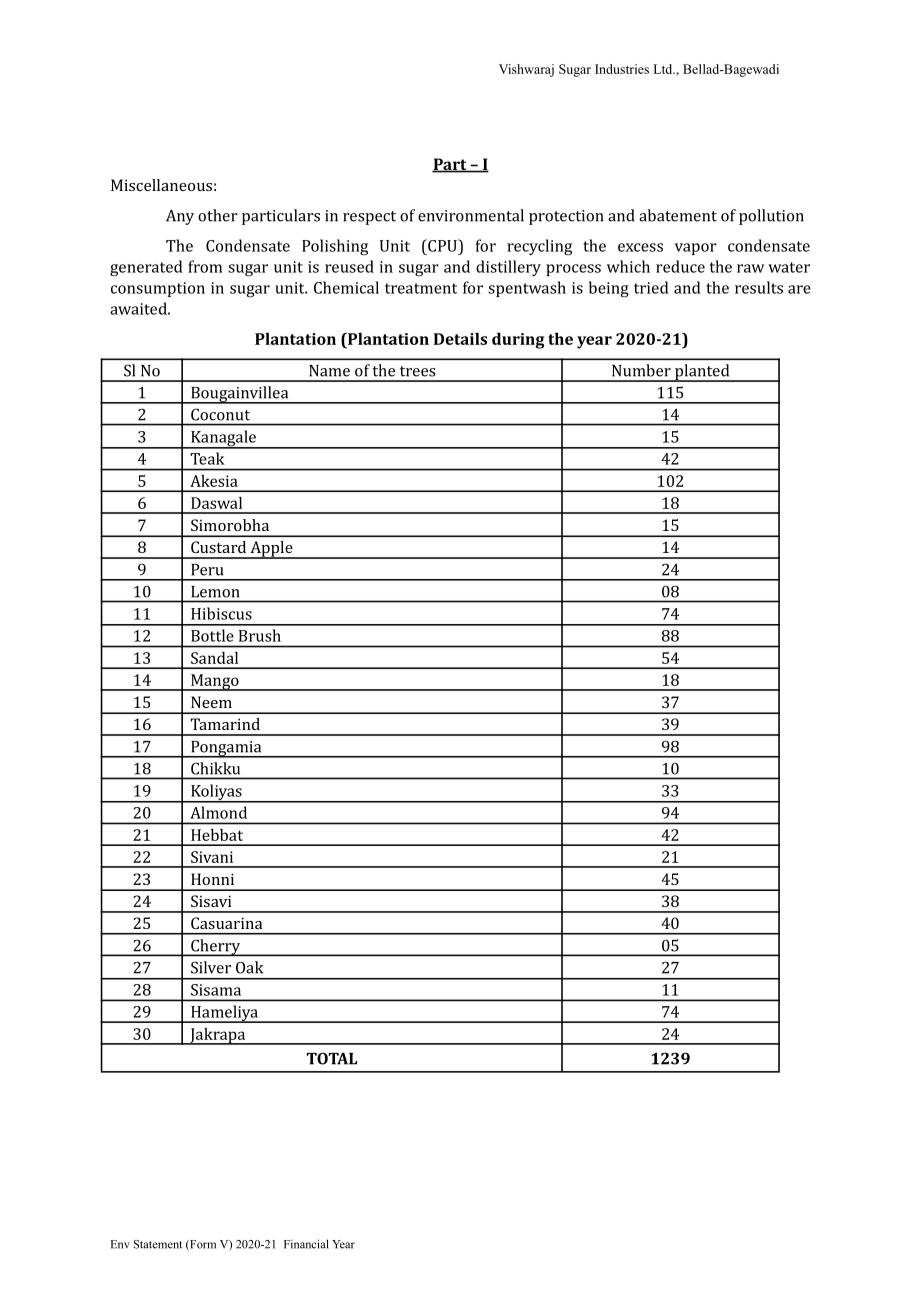 The image size is (924, 1307). What do you see at coordinates (471, 215) in the image?
I see `environmental` at bounding box center [471, 215].
